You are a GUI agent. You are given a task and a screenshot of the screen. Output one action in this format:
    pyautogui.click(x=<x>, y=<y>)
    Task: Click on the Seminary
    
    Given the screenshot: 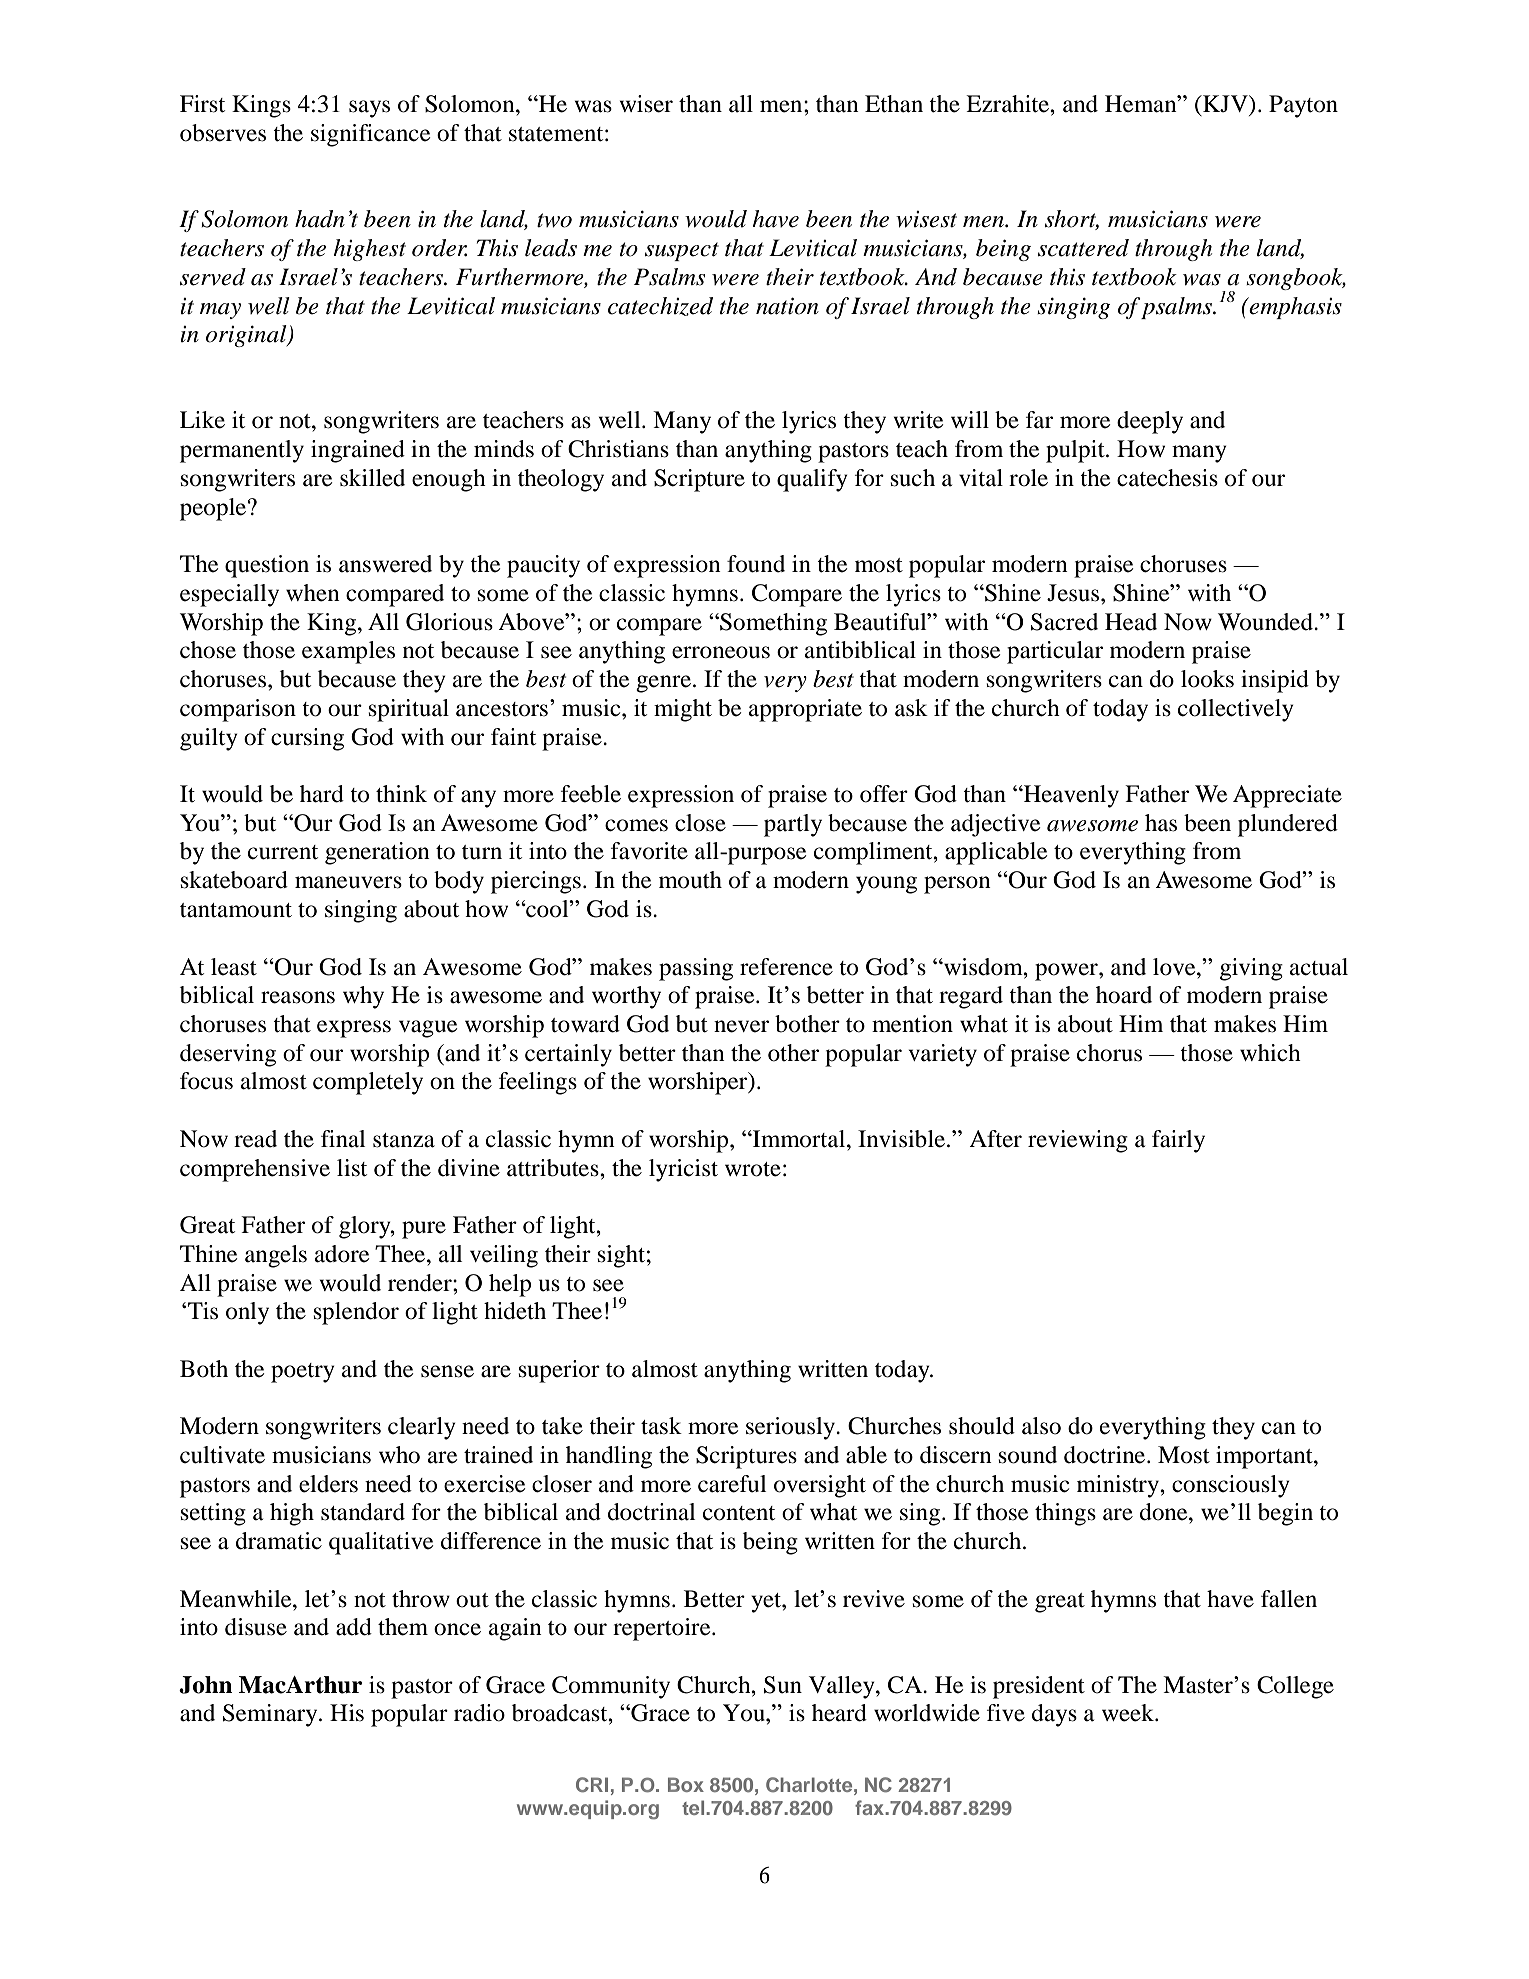 What is the action you would take?
    pyautogui.click(x=271, y=1715)
